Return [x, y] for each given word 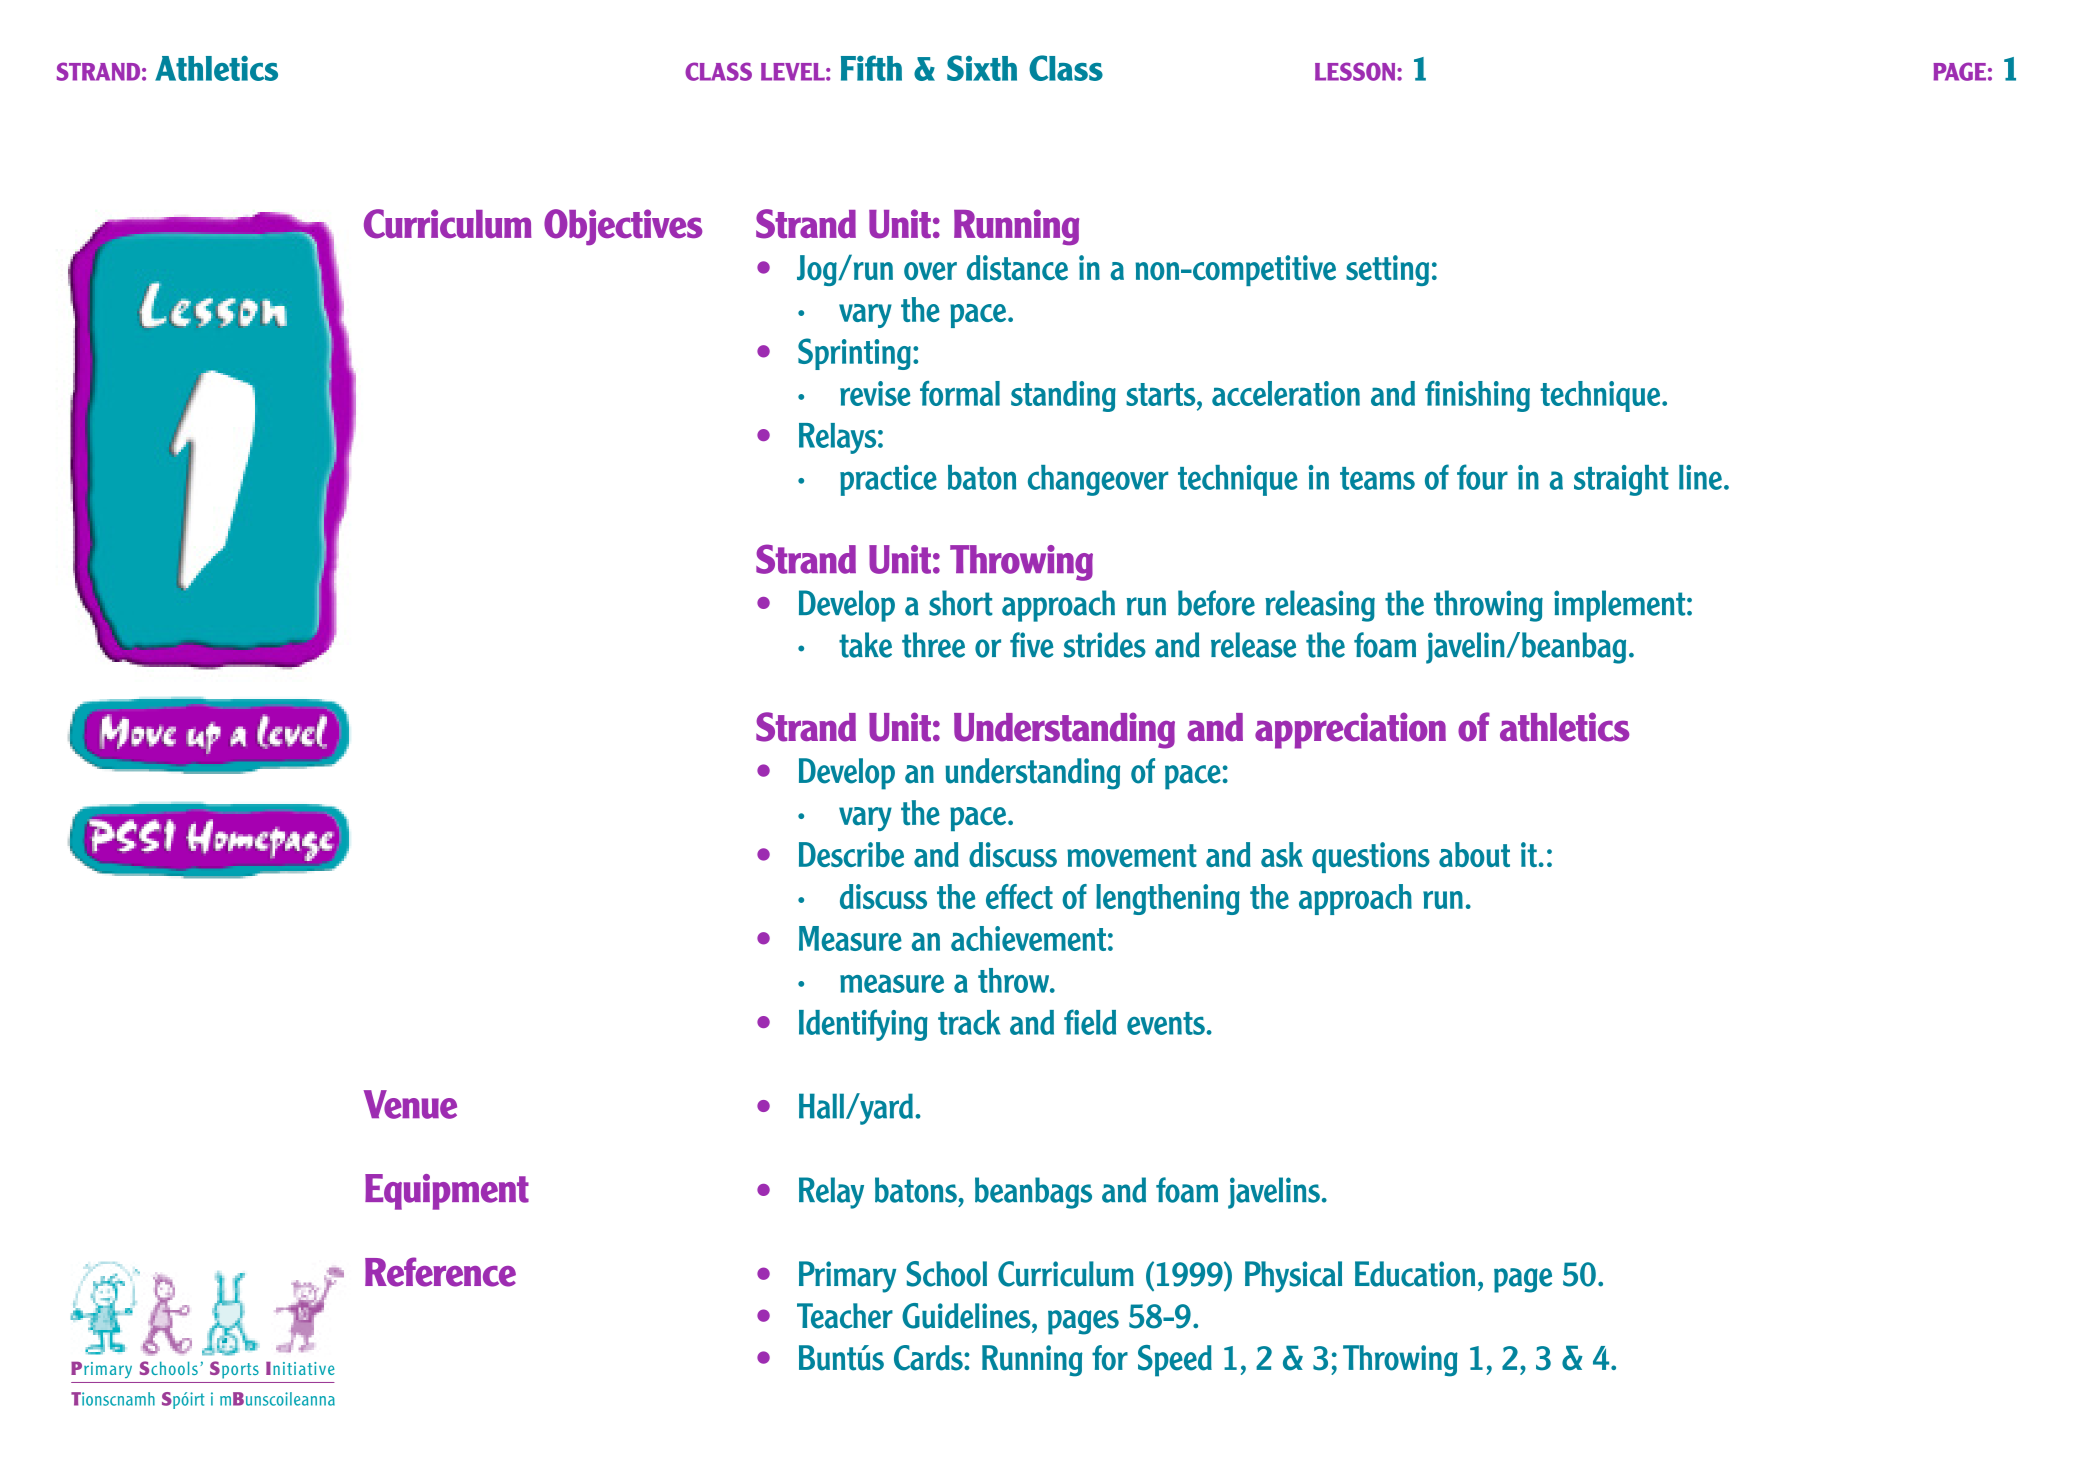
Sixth [982, 68]
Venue [410, 1104]
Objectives [623, 227]
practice [888, 480]
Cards [929, 1358]
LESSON [1356, 71]
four [1482, 477]
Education [1415, 1274]
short [961, 603]
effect [1019, 896]
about [1474, 854]
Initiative [300, 1368]
